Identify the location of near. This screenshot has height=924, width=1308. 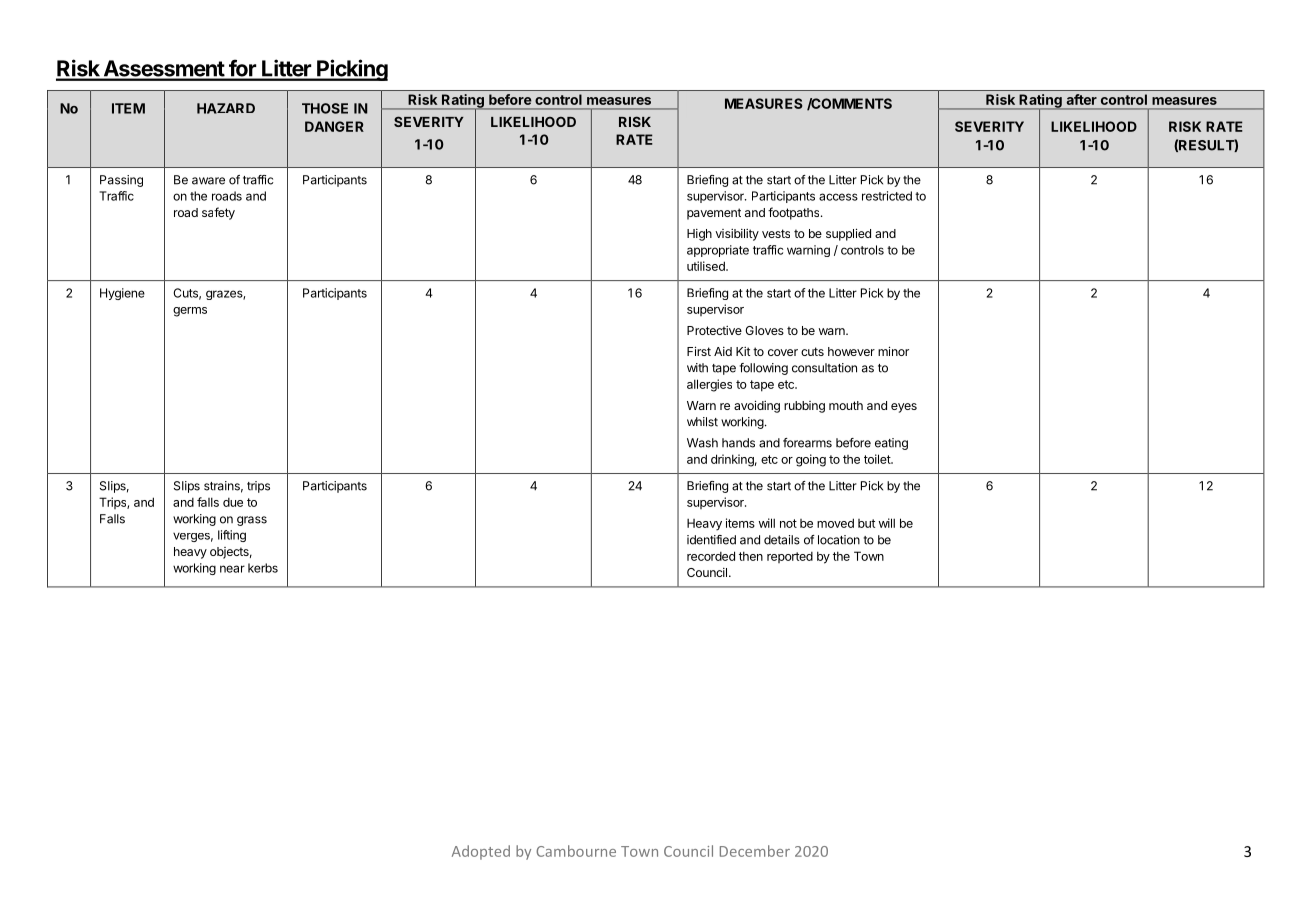
(232, 569).
